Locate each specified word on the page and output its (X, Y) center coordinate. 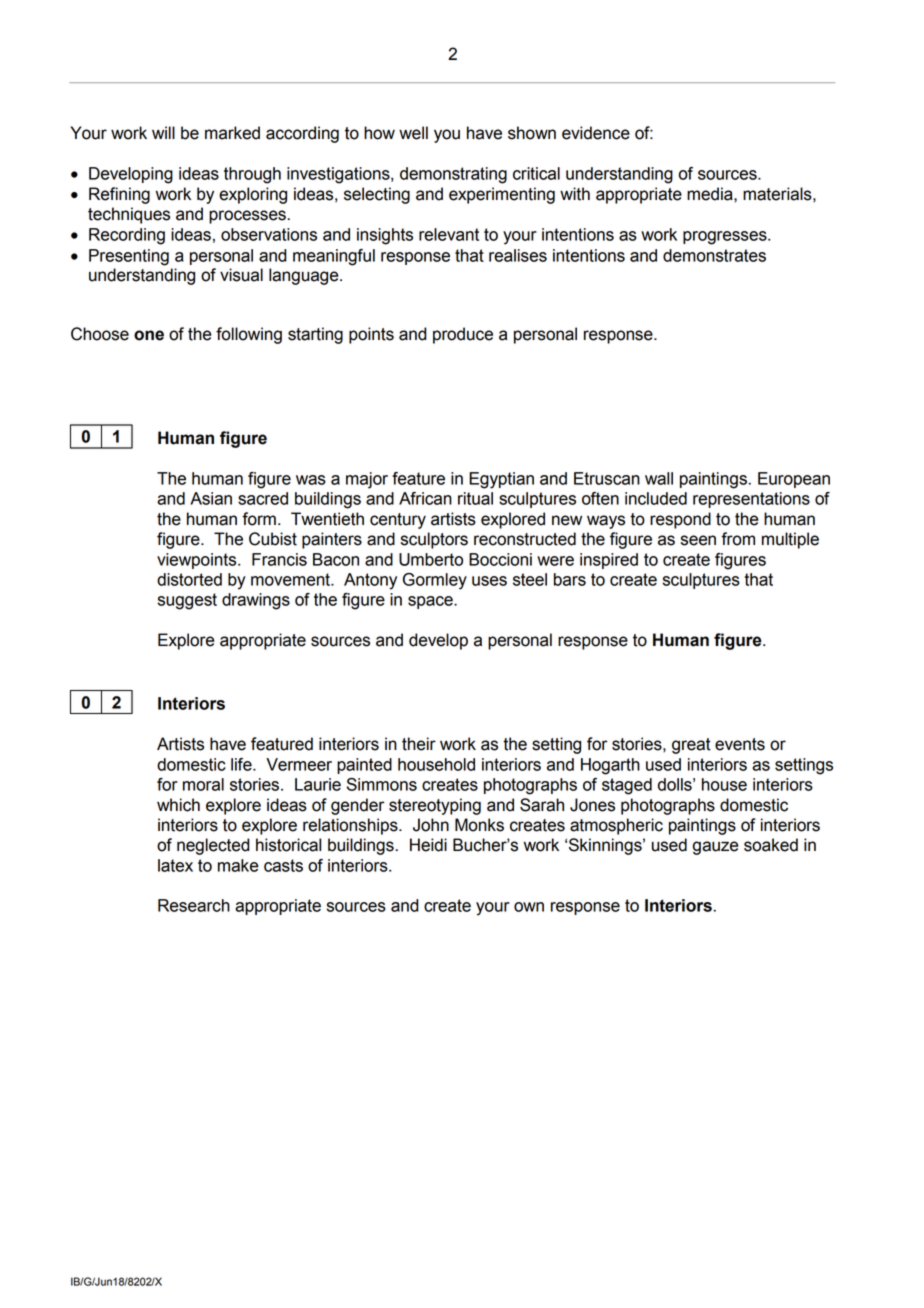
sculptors (434, 540)
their (419, 744)
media (711, 194)
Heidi (428, 845)
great (691, 746)
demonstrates (714, 255)
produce (463, 335)
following (249, 335)
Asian (211, 498)
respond (680, 520)
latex (175, 865)
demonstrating (453, 175)
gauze (715, 848)
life (242, 764)
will (163, 132)
